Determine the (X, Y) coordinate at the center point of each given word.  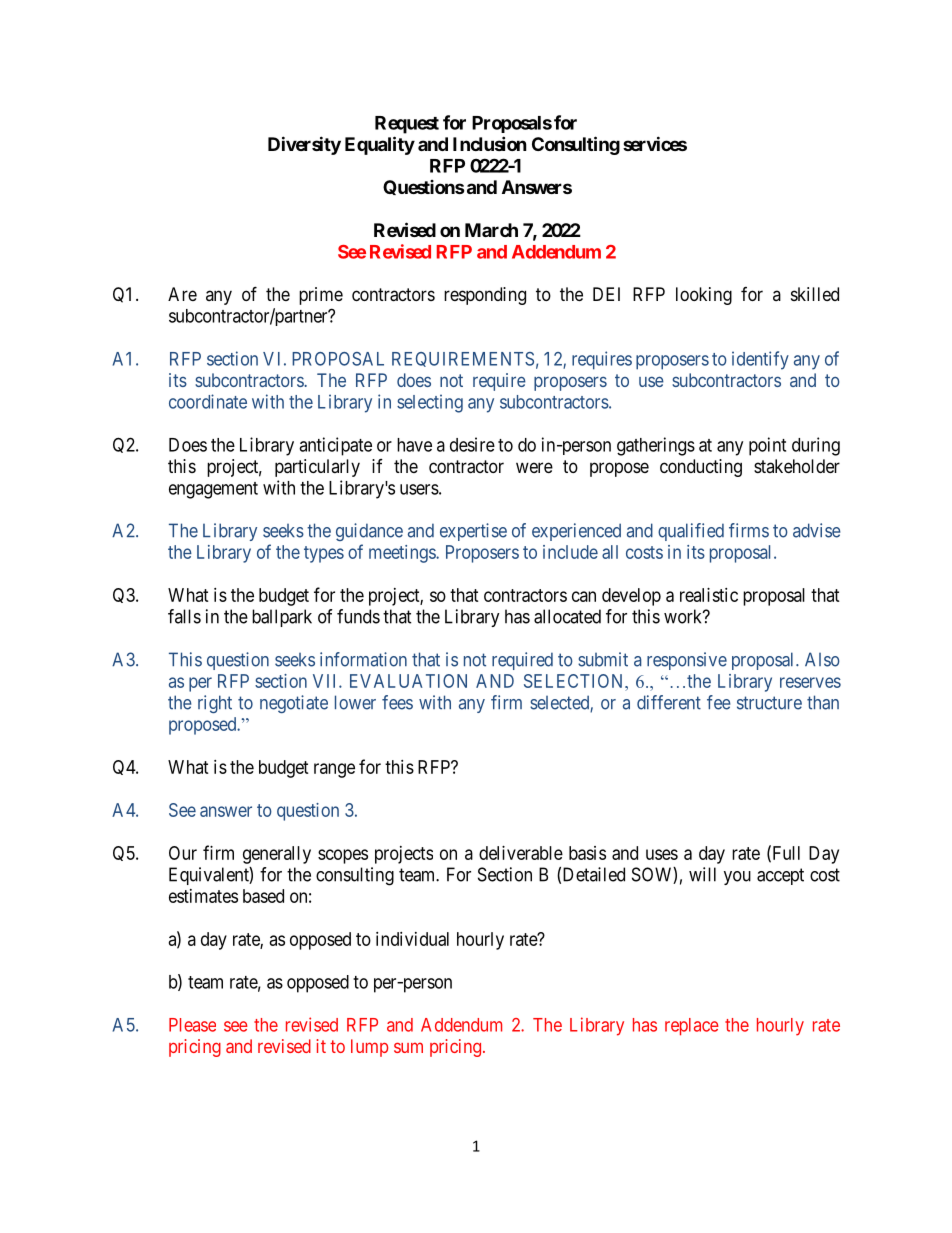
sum (408, 1047)
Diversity (304, 145)
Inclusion (490, 143)
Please (192, 1025)
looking (704, 296)
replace (692, 1027)
